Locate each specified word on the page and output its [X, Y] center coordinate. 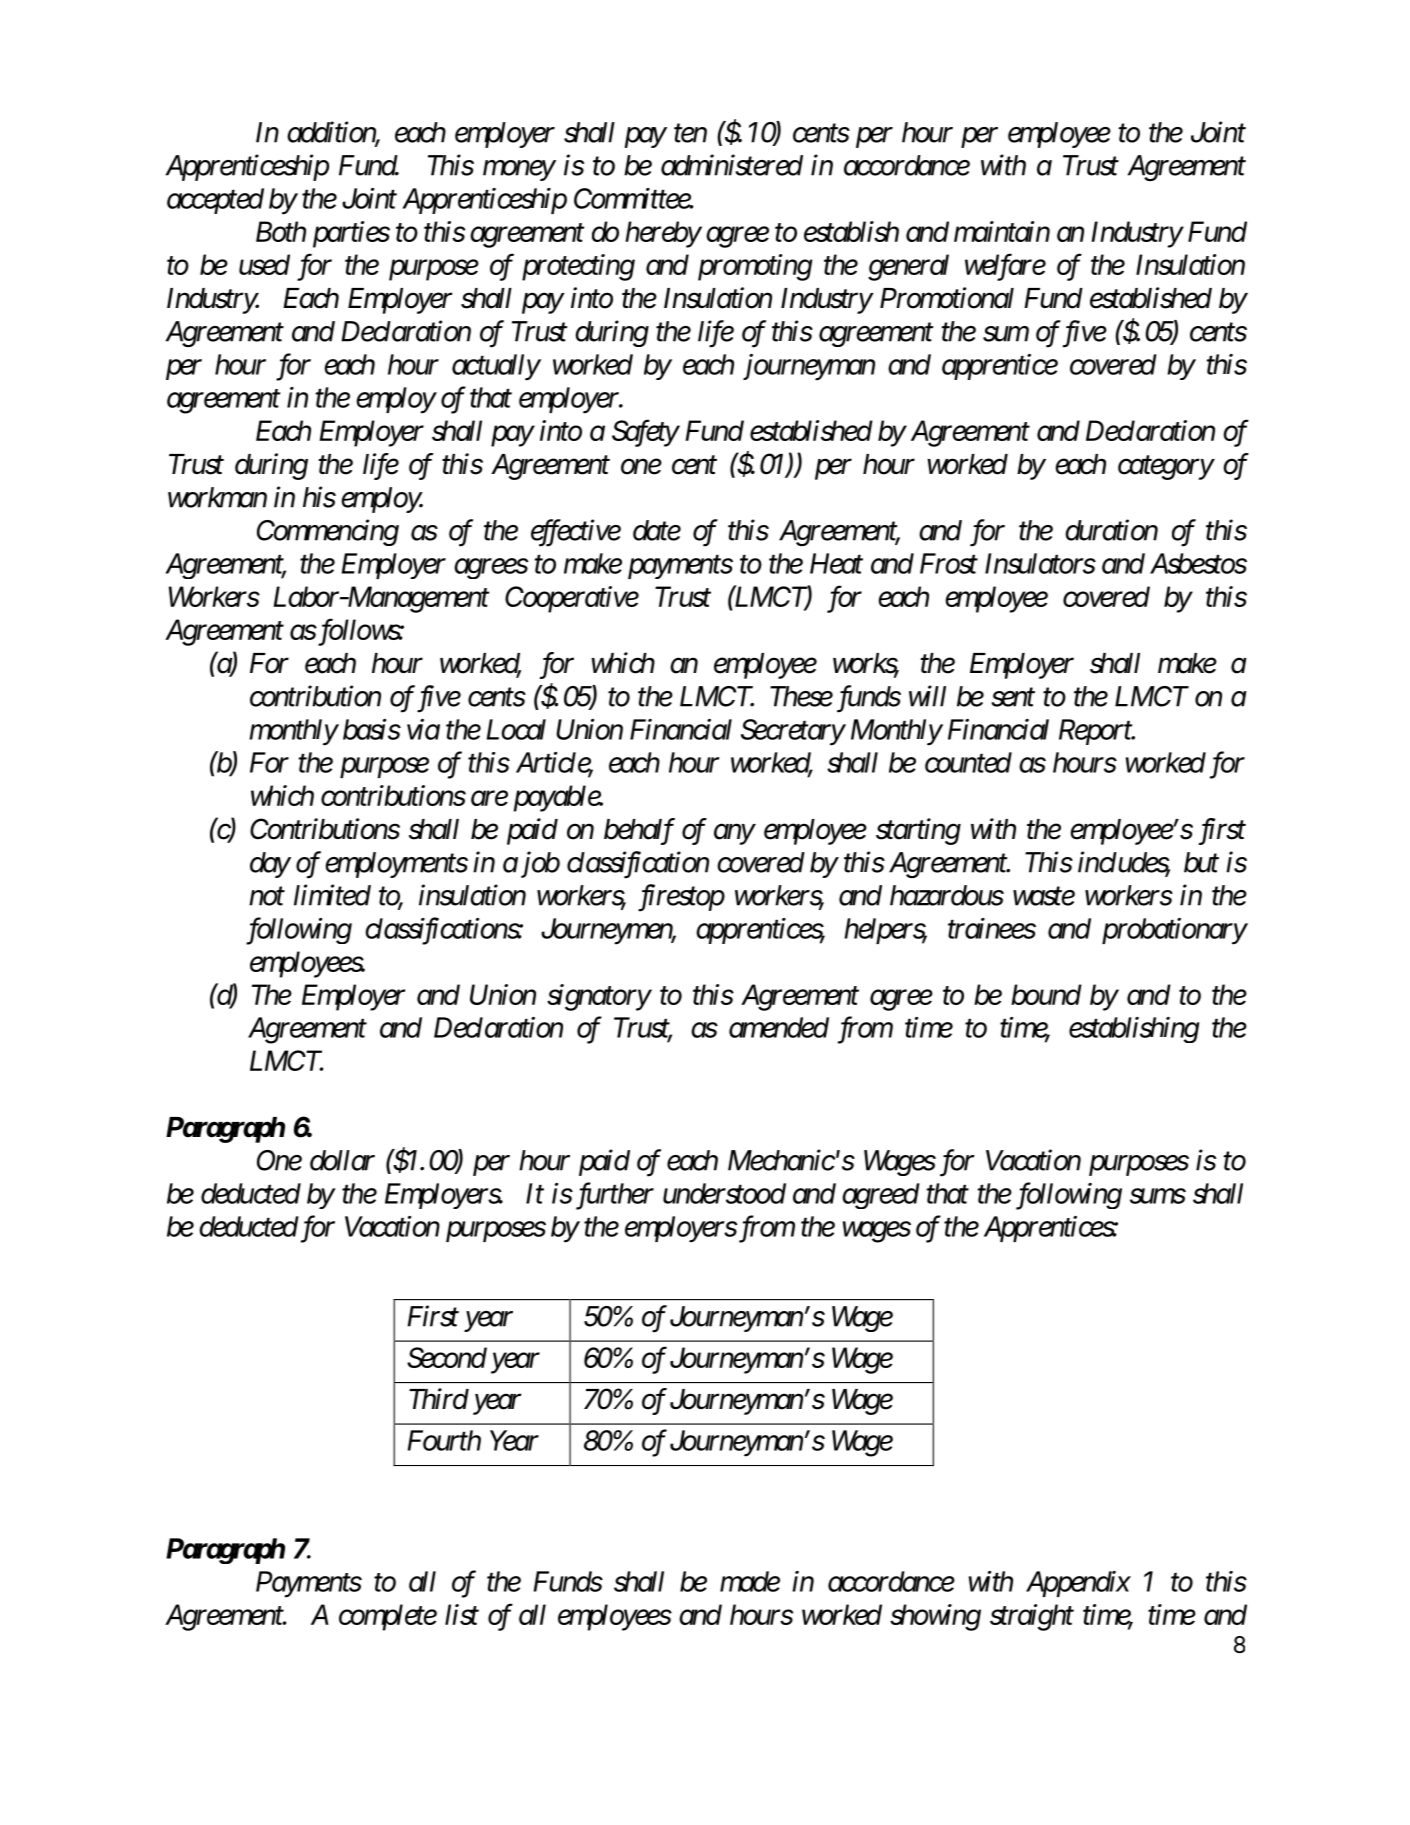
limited [332, 895]
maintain [1002, 231]
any [735, 834]
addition [333, 133]
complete [388, 1617]
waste [1044, 896]
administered [732, 165]
